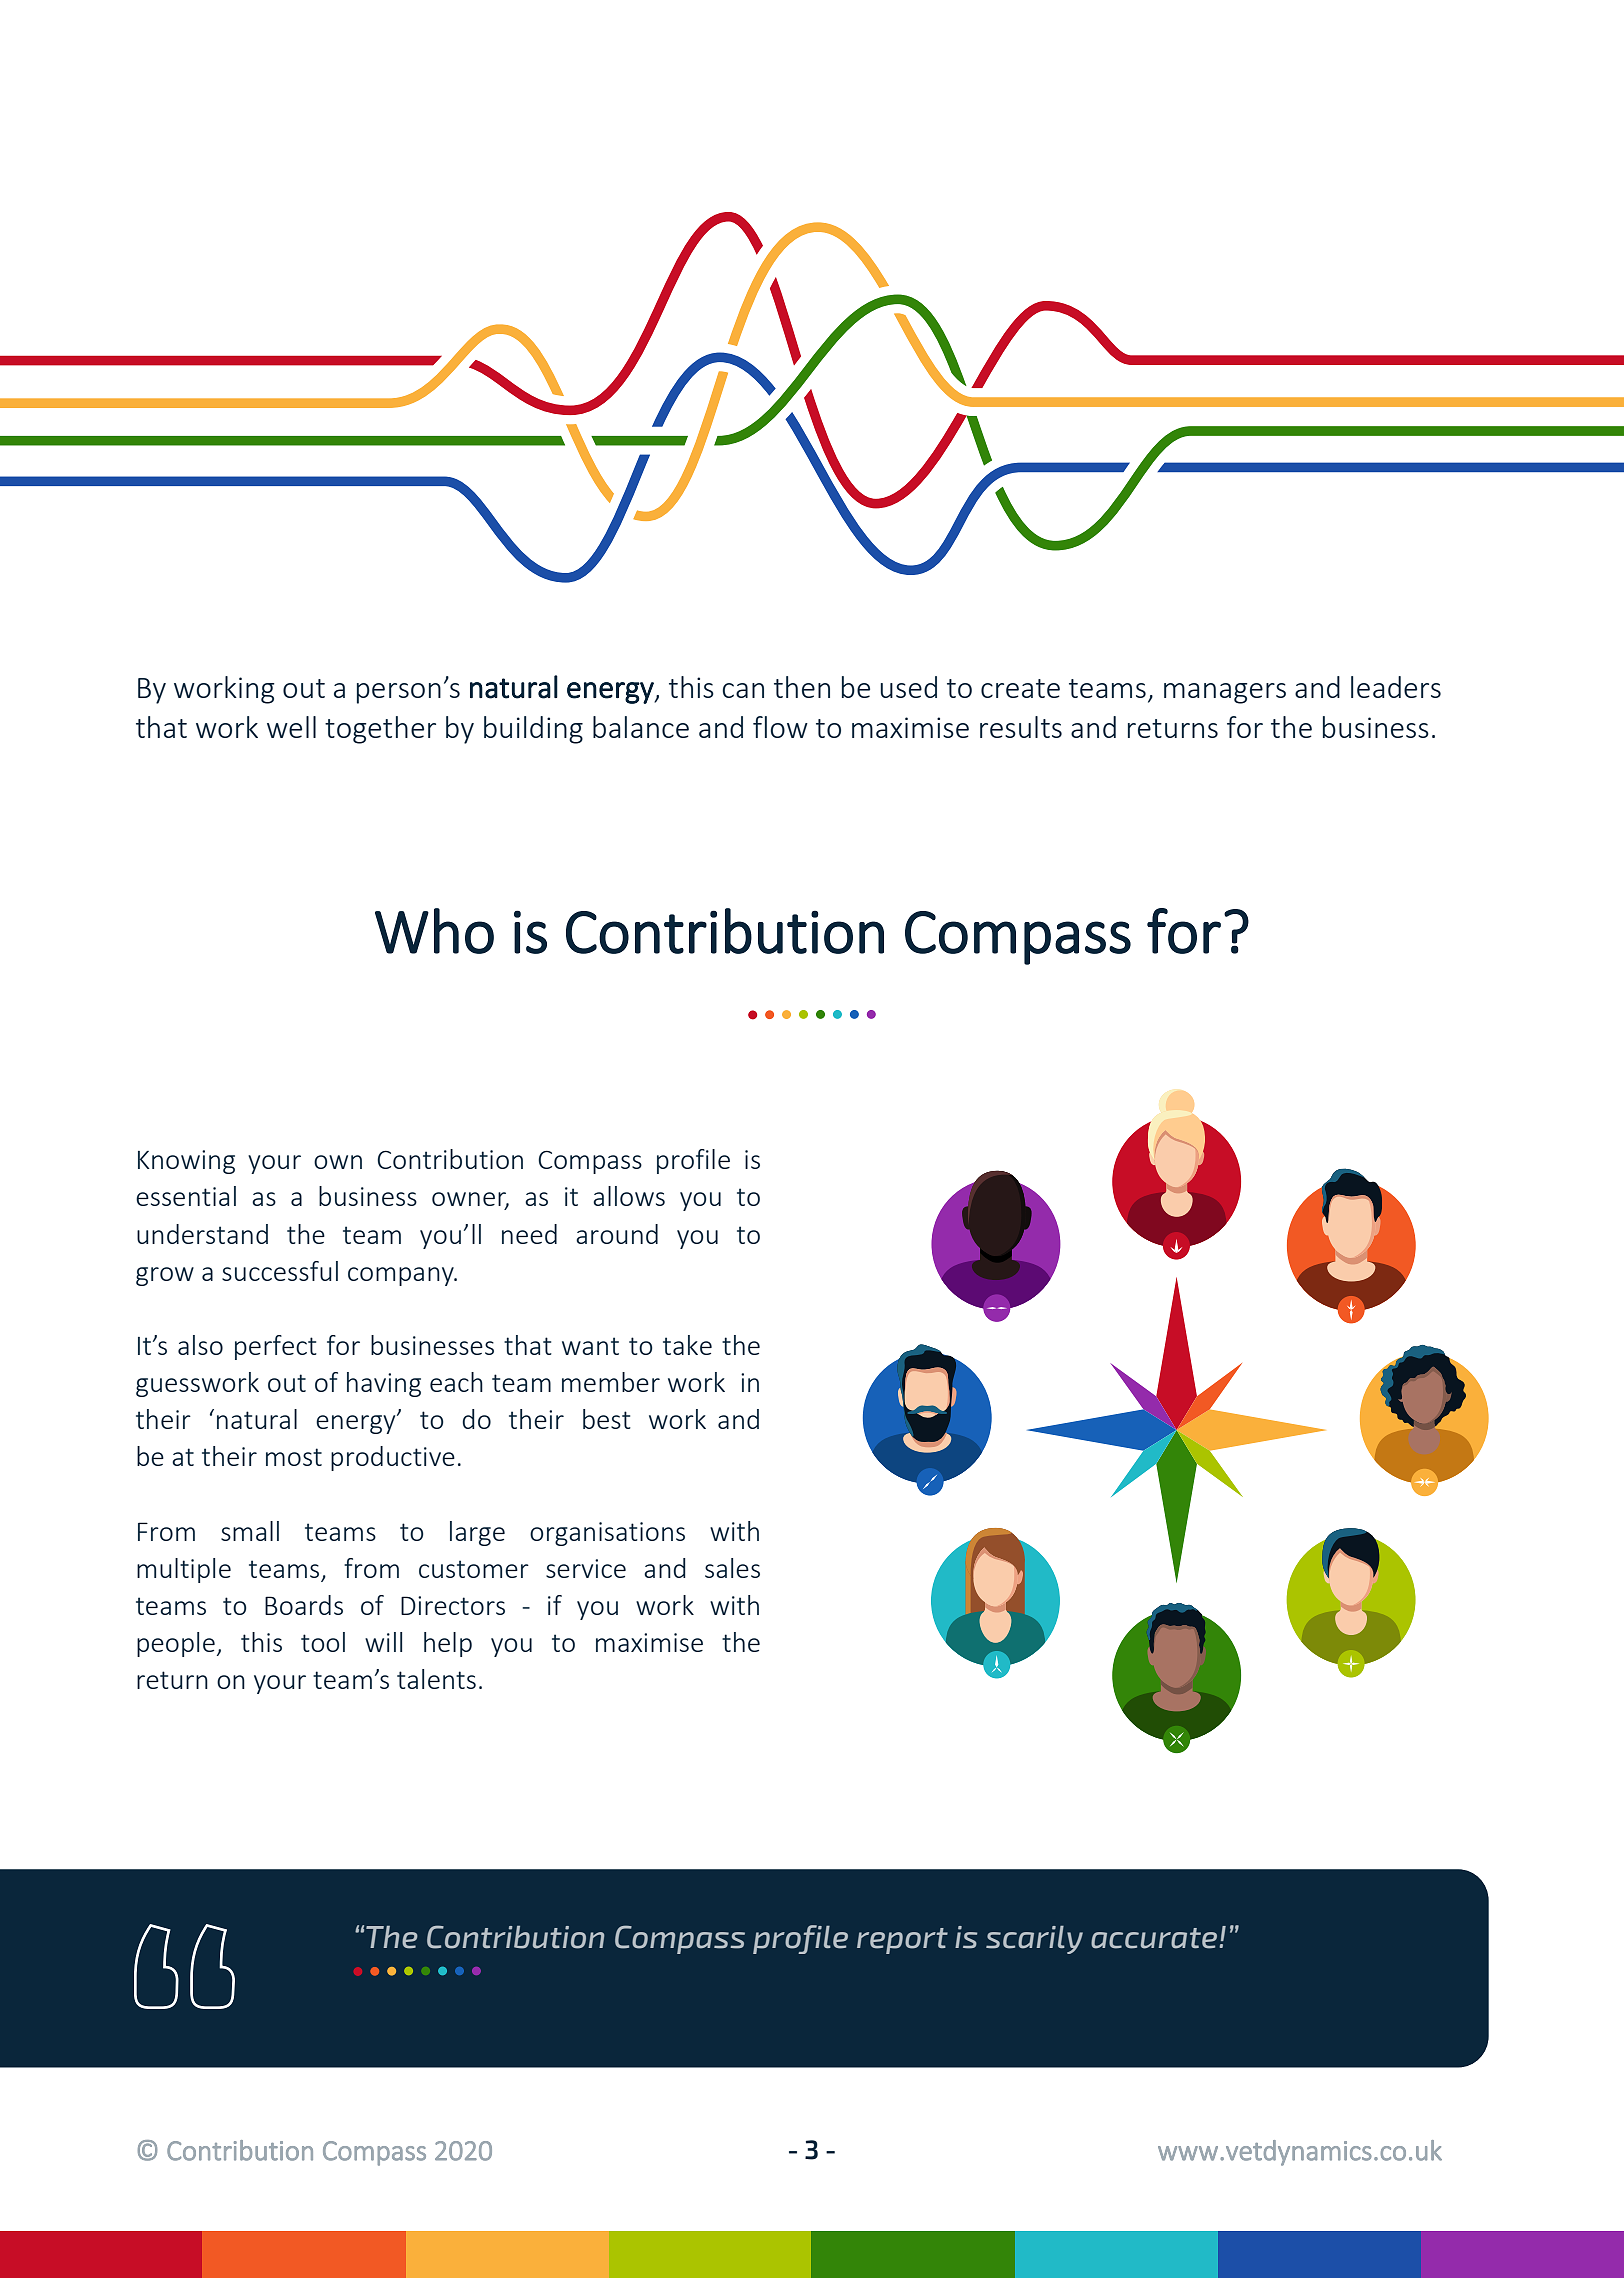 The height and width of the screenshot is (2278, 1624). I want to click on perfect, so click(276, 1347).
